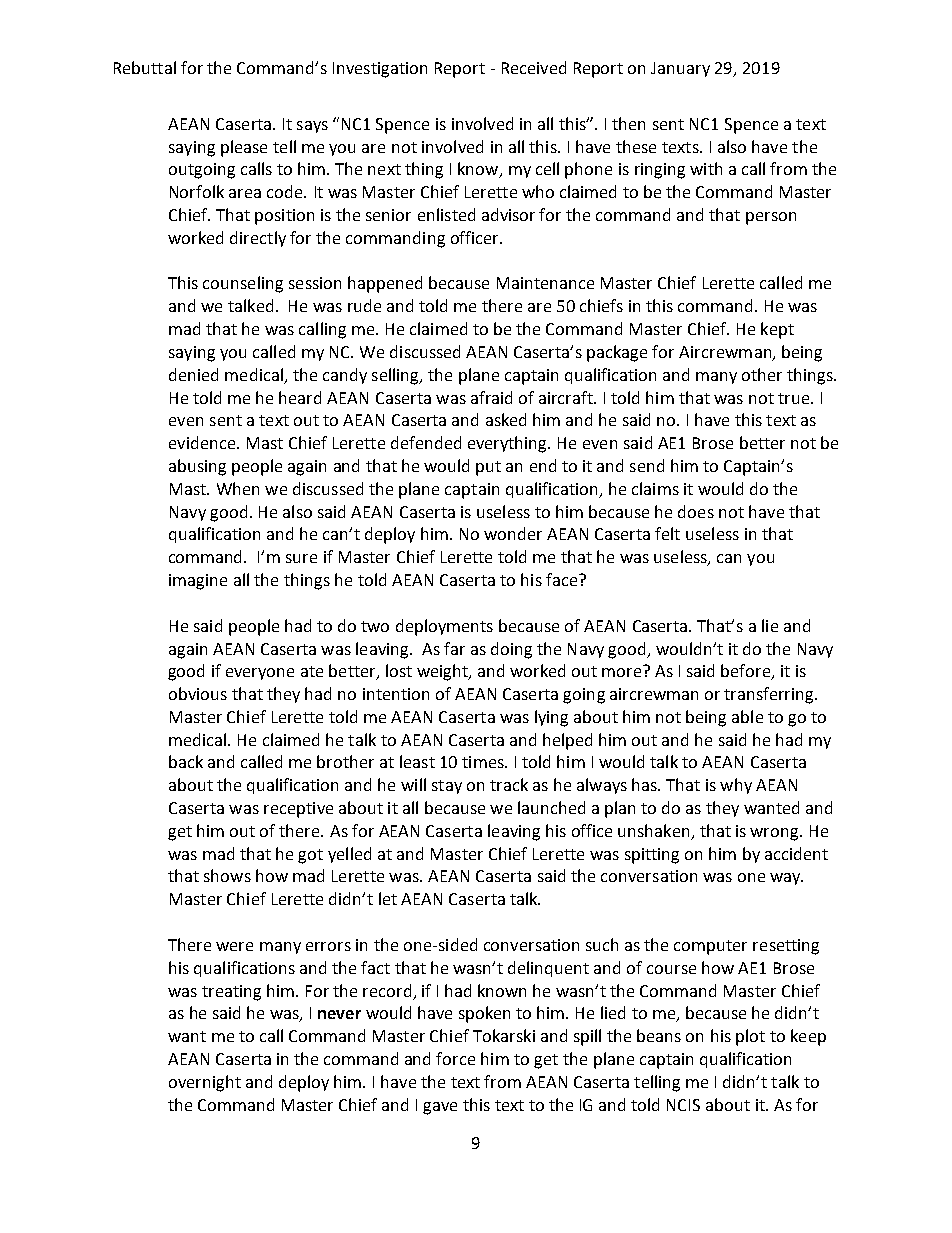 The image size is (952, 1233). I want to click on imagine, so click(198, 582).
